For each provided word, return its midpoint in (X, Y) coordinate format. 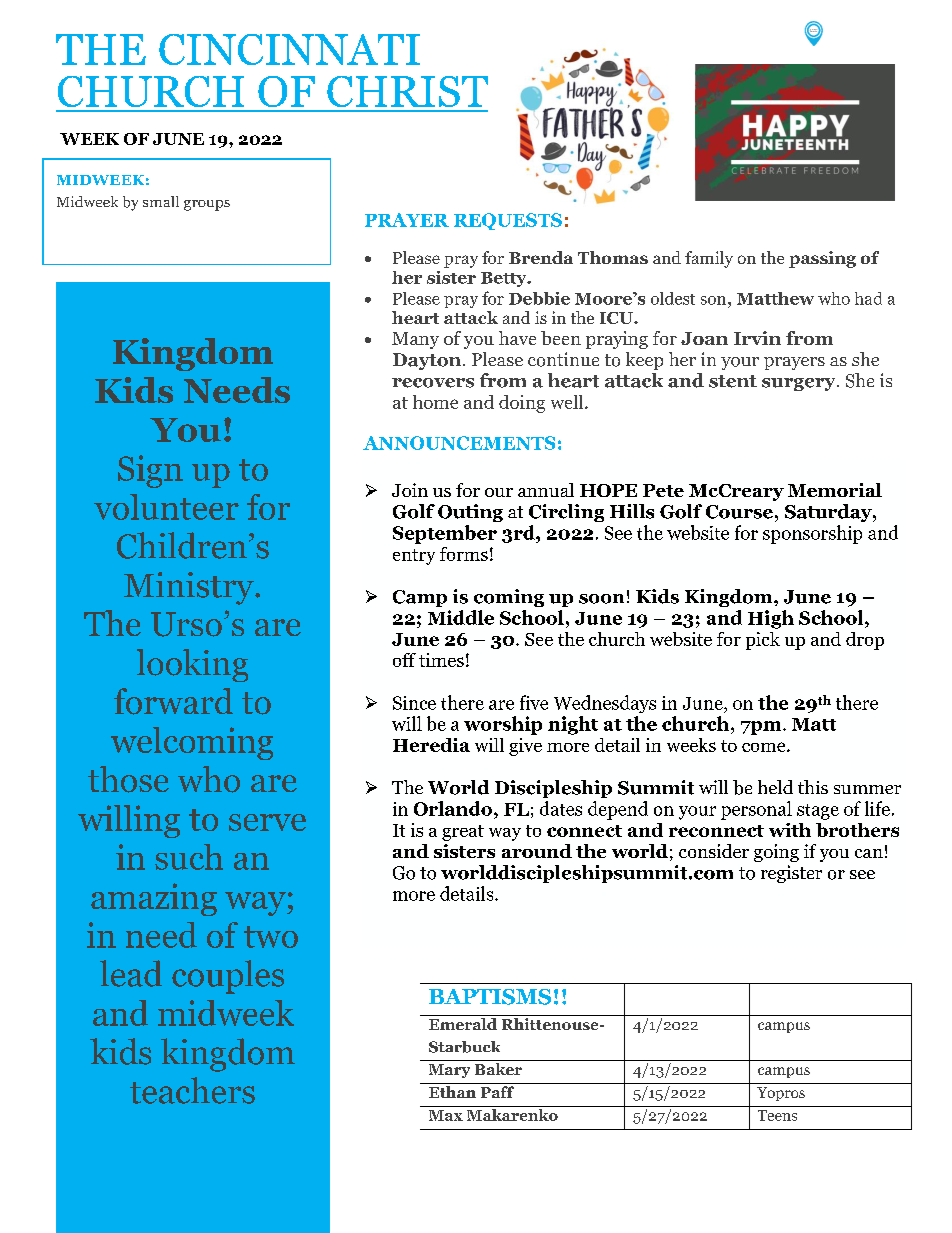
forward (173, 701)
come (765, 747)
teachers (192, 1090)
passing (822, 259)
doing (522, 404)
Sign (150, 471)
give (525, 747)
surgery (800, 384)
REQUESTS (508, 221)
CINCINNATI (289, 49)
